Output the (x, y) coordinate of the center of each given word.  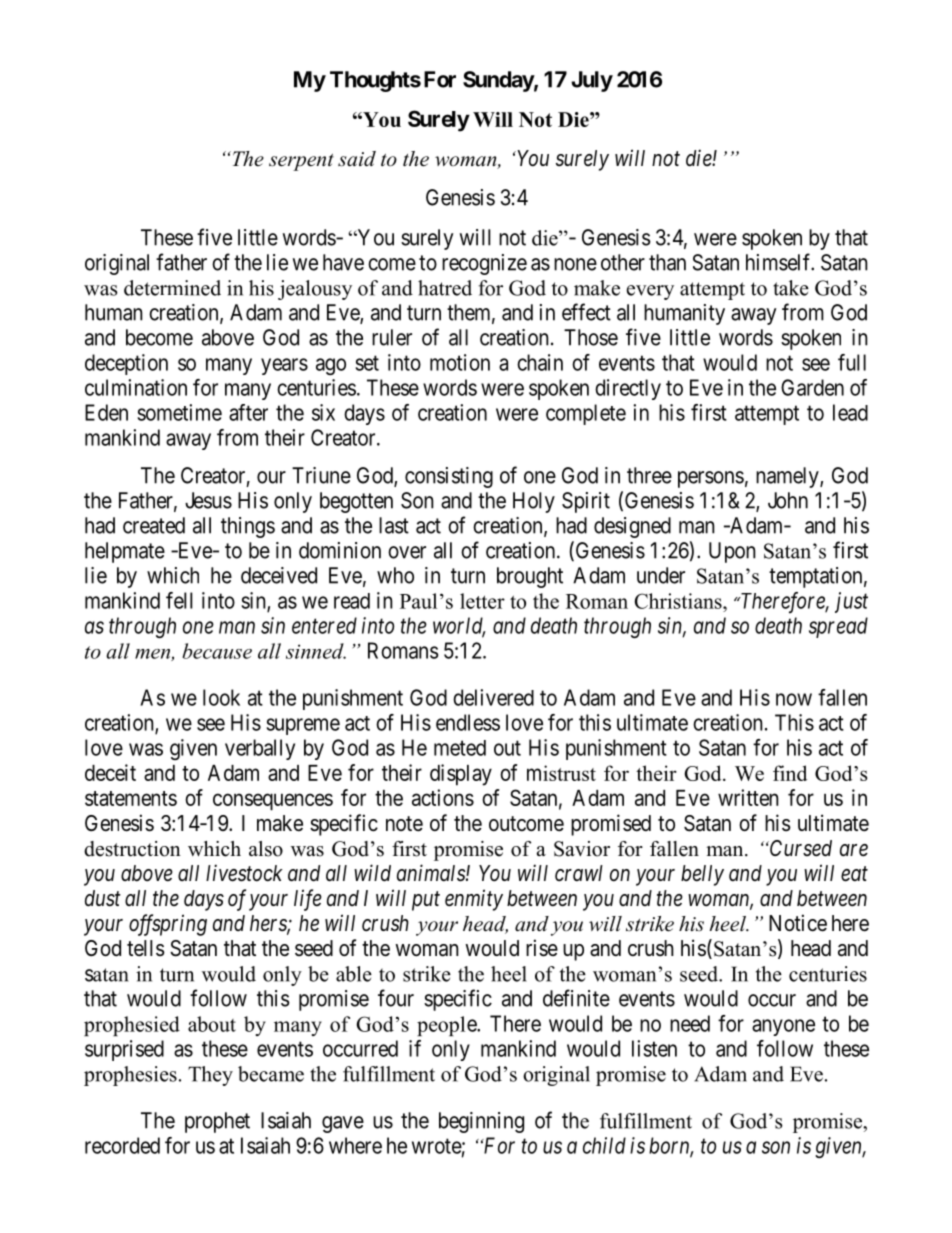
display (461, 775)
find (790, 773)
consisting (449, 477)
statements (131, 798)
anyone (783, 1027)
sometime (179, 412)
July (592, 81)
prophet (217, 1122)
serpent (301, 162)
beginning (481, 1122)
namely (788, 477)
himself (780, 262)
